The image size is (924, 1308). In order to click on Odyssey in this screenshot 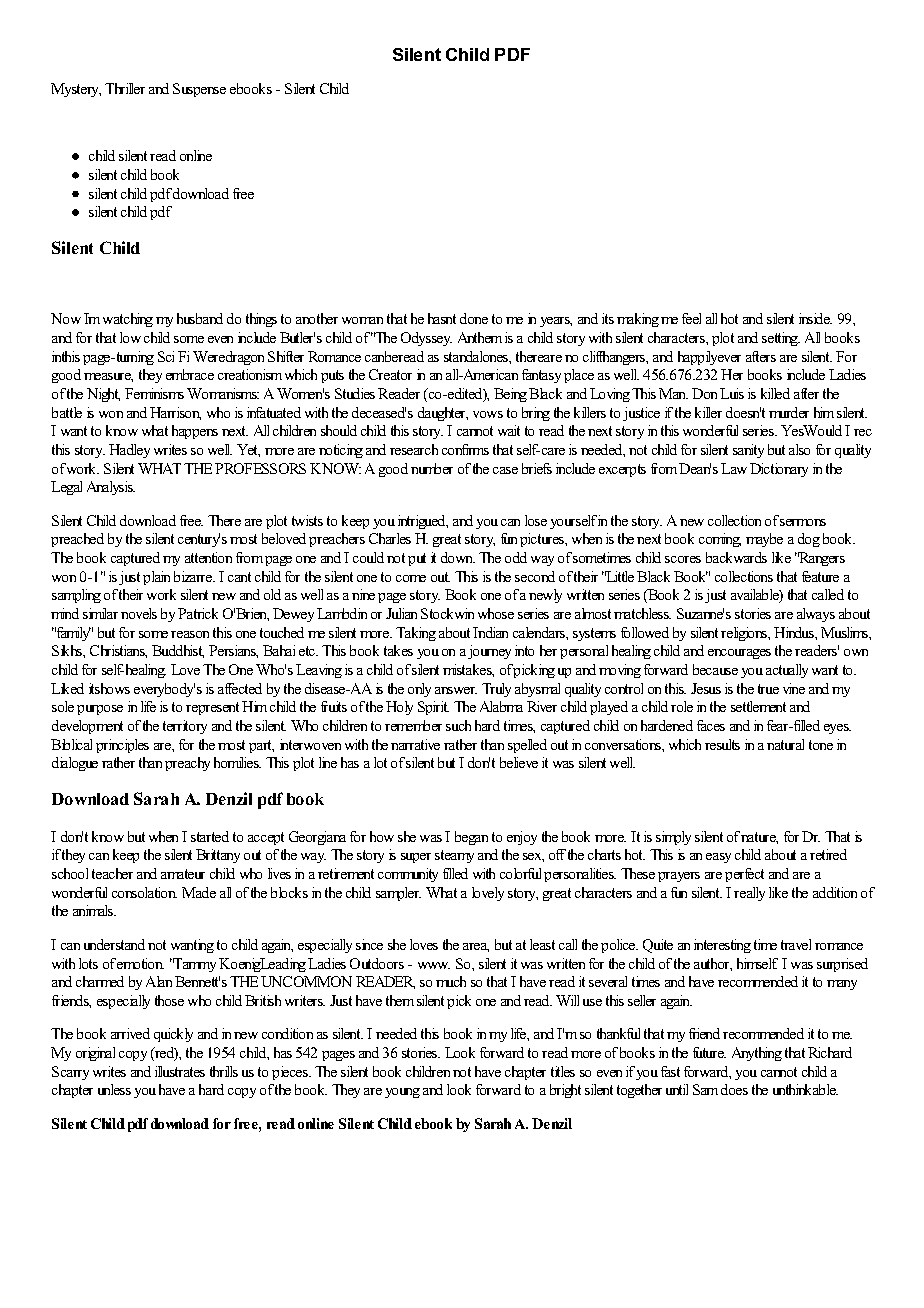, I will do `click(426, 339)`.
